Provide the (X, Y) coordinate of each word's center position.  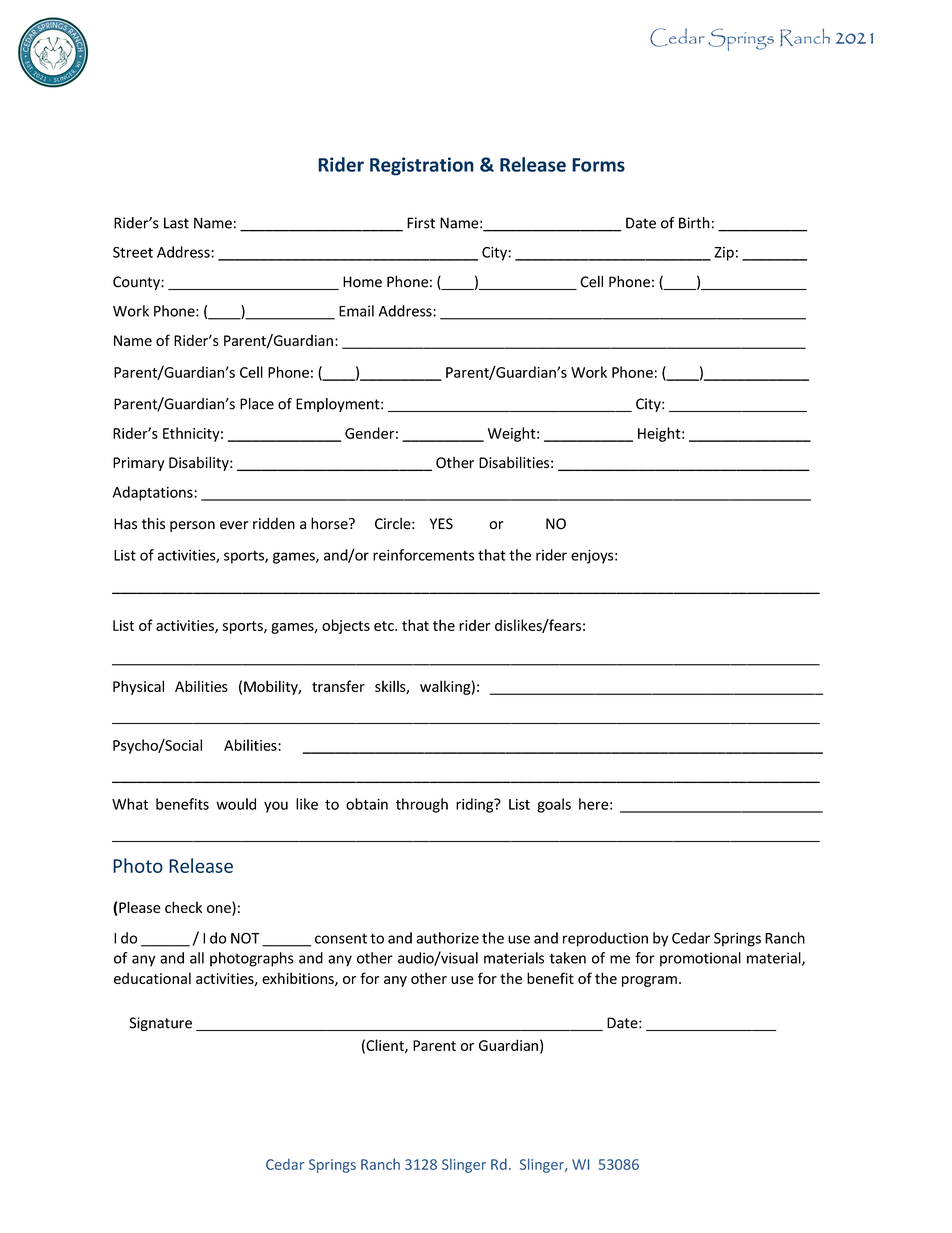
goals (554, 805)
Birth (694, 223)
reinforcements (423, 555)
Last (176, 223)
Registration (422, 166)
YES (441, 524)
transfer (338, 686)
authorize (447, 938)
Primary (139, 464)
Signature (160, 1024)
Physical (138, 687)
